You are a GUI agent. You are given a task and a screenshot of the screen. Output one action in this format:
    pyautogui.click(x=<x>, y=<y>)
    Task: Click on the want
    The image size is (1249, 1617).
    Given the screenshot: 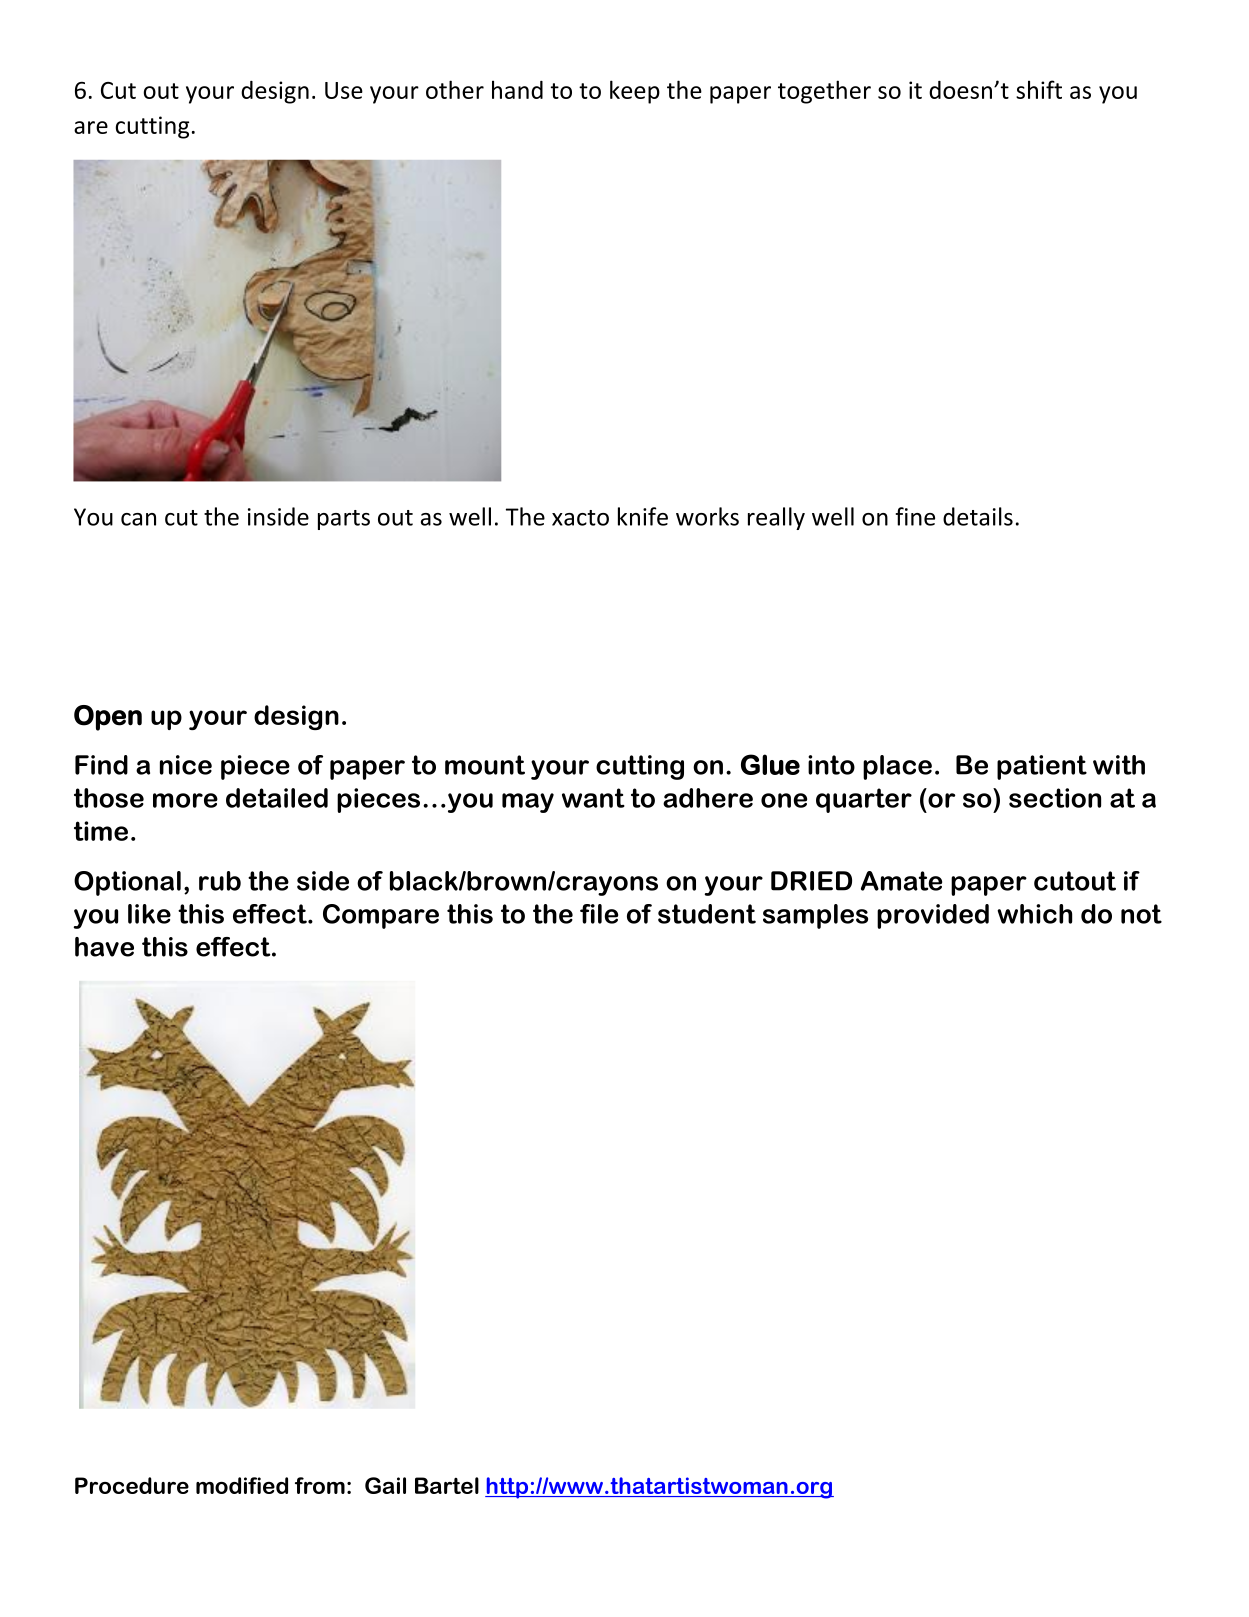 What is the action you would take?
    pyautogui.click(x=593, y=798)
